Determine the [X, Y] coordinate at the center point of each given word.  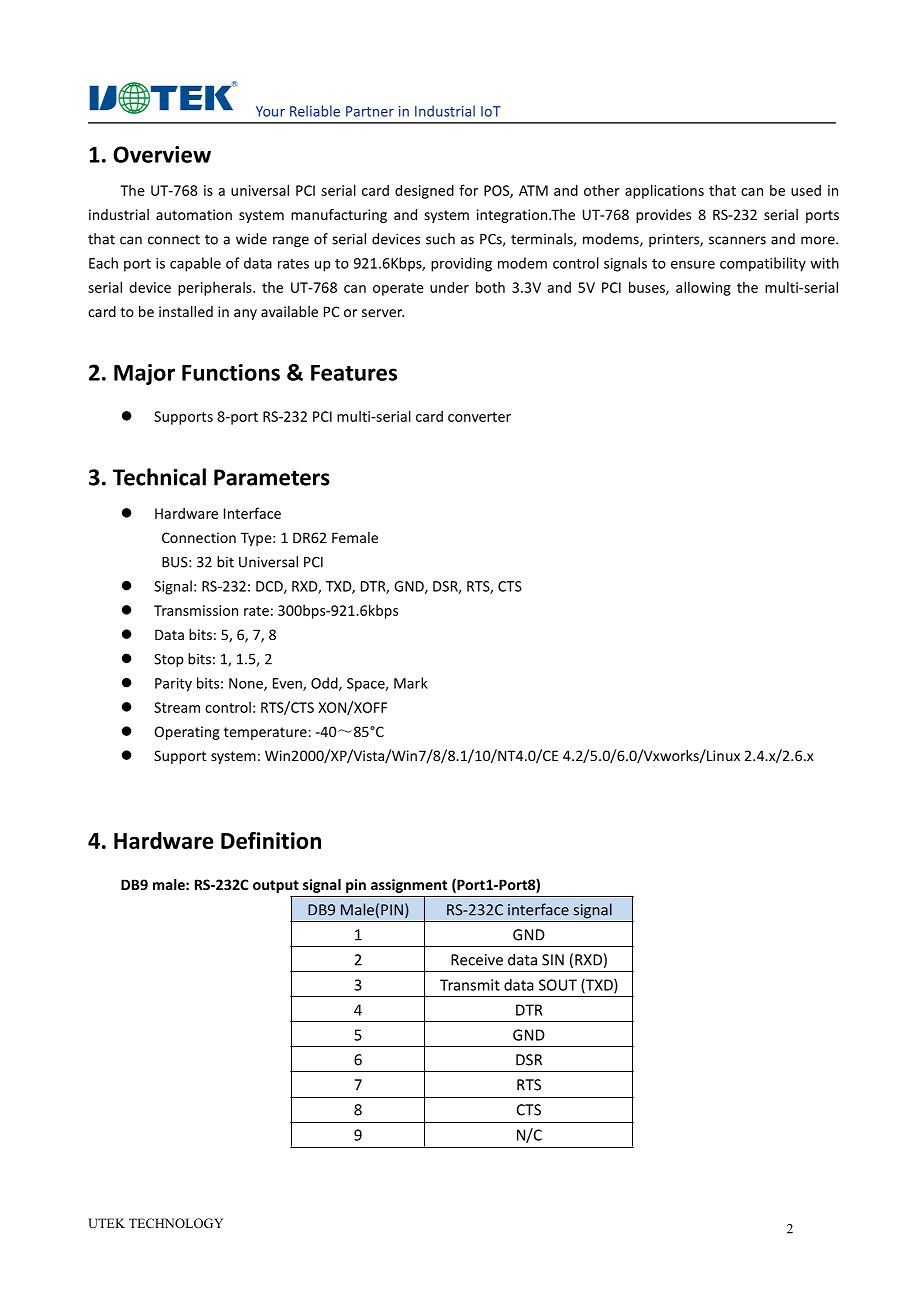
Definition [271, 840]
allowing [703, 288]
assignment [409, 886]
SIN [553, 960]
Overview [162, 154]
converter [479, 417]
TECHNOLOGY [176, 1223]
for [468, 190]
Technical [159, 477]
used [806, 190]
